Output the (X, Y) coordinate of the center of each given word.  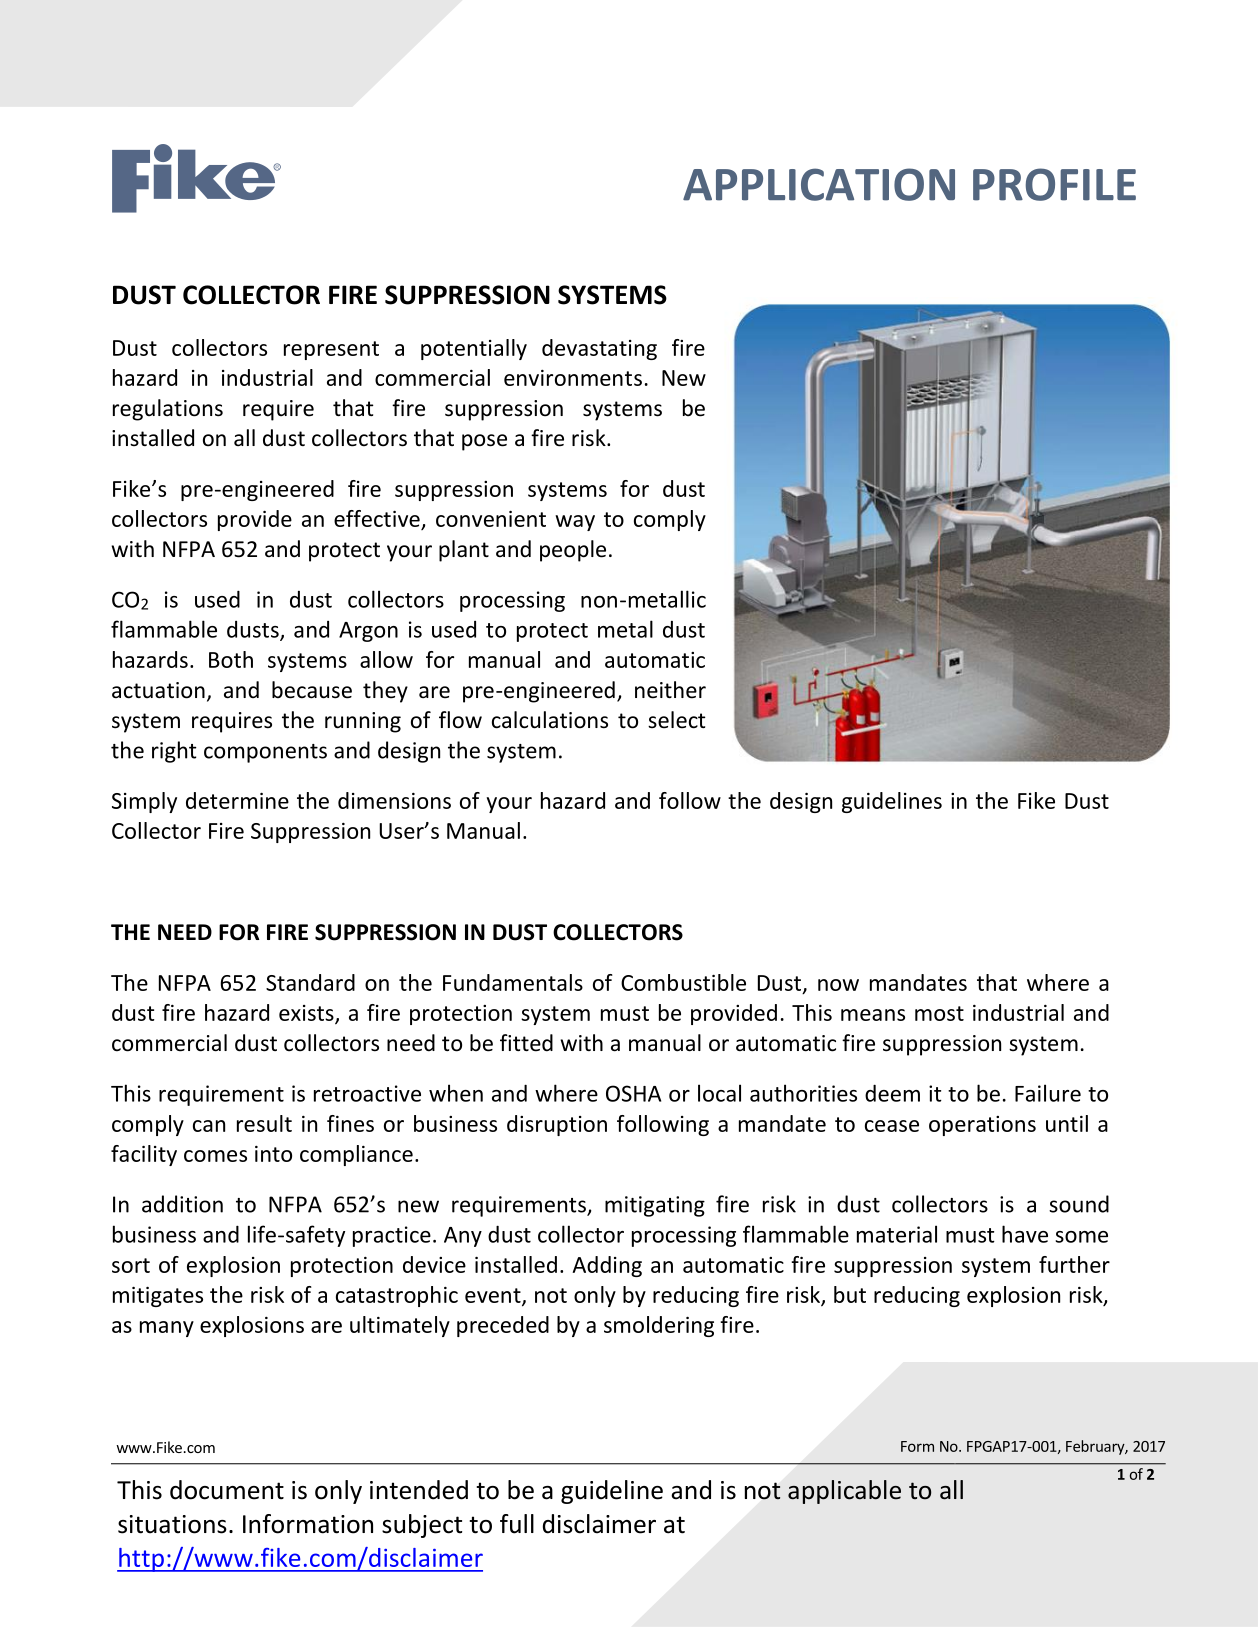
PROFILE (1054, 184)
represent (331, 350)
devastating (599, 349)
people (573, 551)
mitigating (655, 1206)
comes (215, 1156)
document (227, 1490)
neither (670, 690)
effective (378, 520)
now (838, 985)
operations (982, 1126)
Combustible (683, 982)
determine (237, 800)
